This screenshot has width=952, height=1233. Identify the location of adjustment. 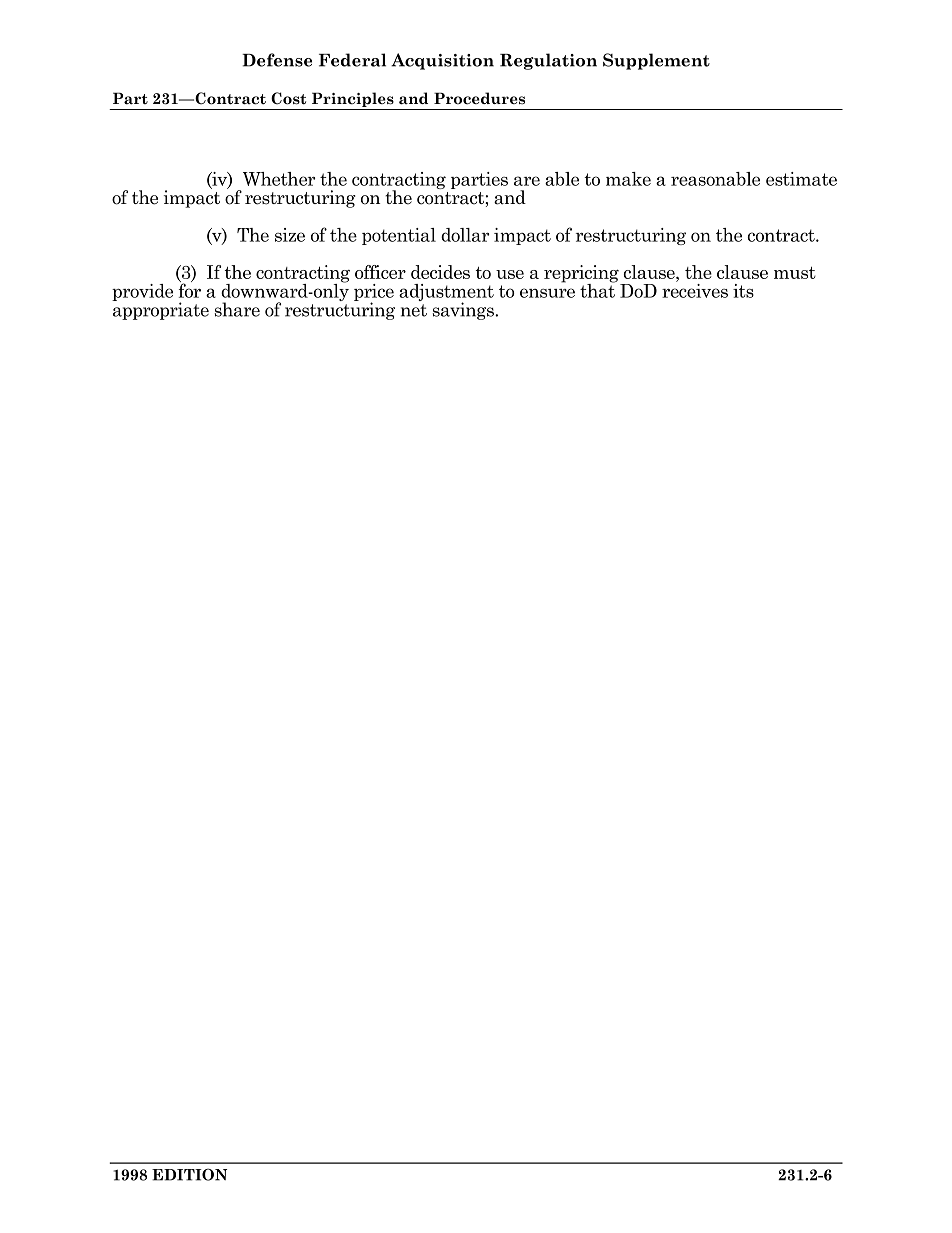
(446, 294).
